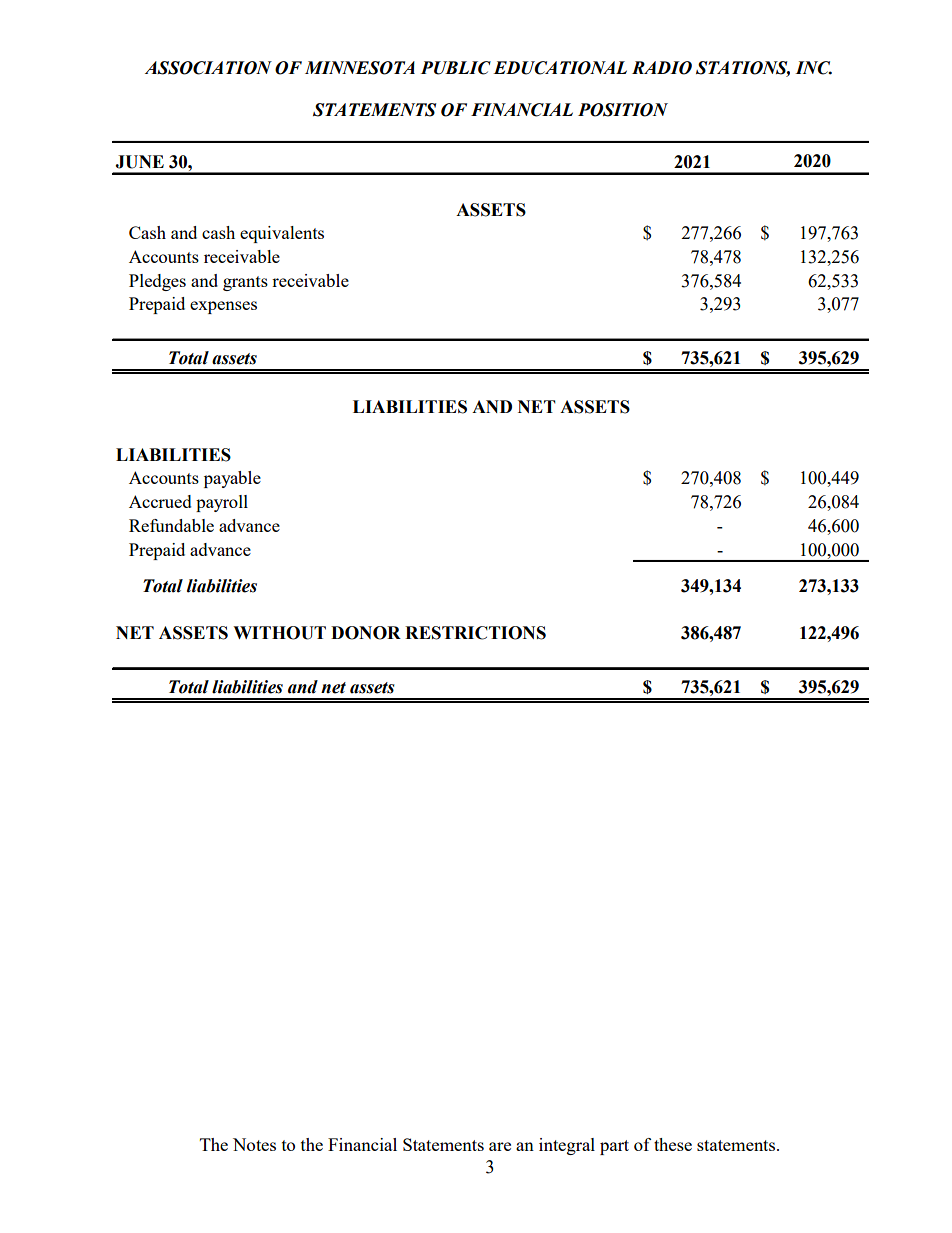 This screenshot has width=952, height=1233. I want to click on RADIO, so click(662, 68).
